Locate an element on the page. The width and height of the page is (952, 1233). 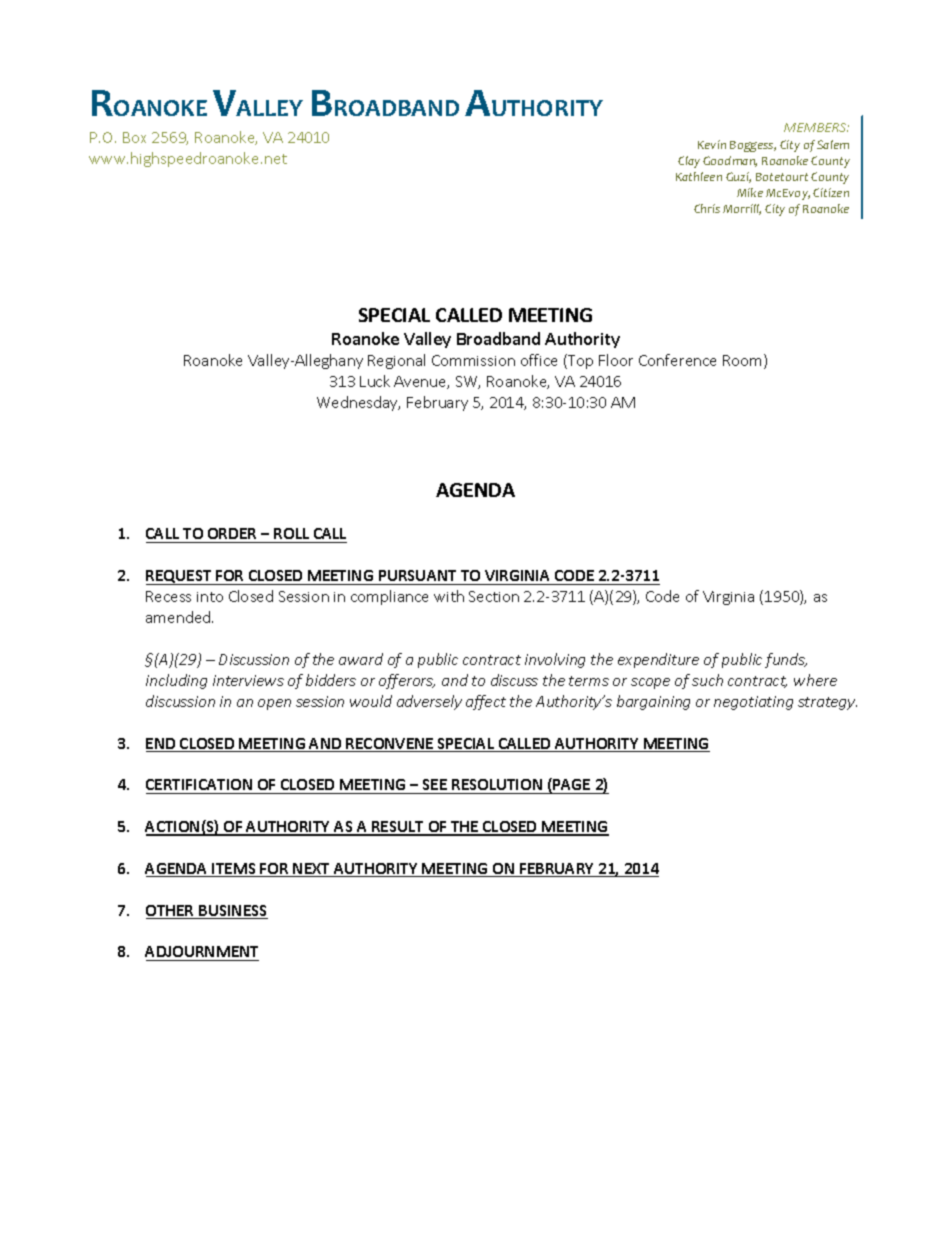
BUSINESS is located at coordinates (232, 912).
